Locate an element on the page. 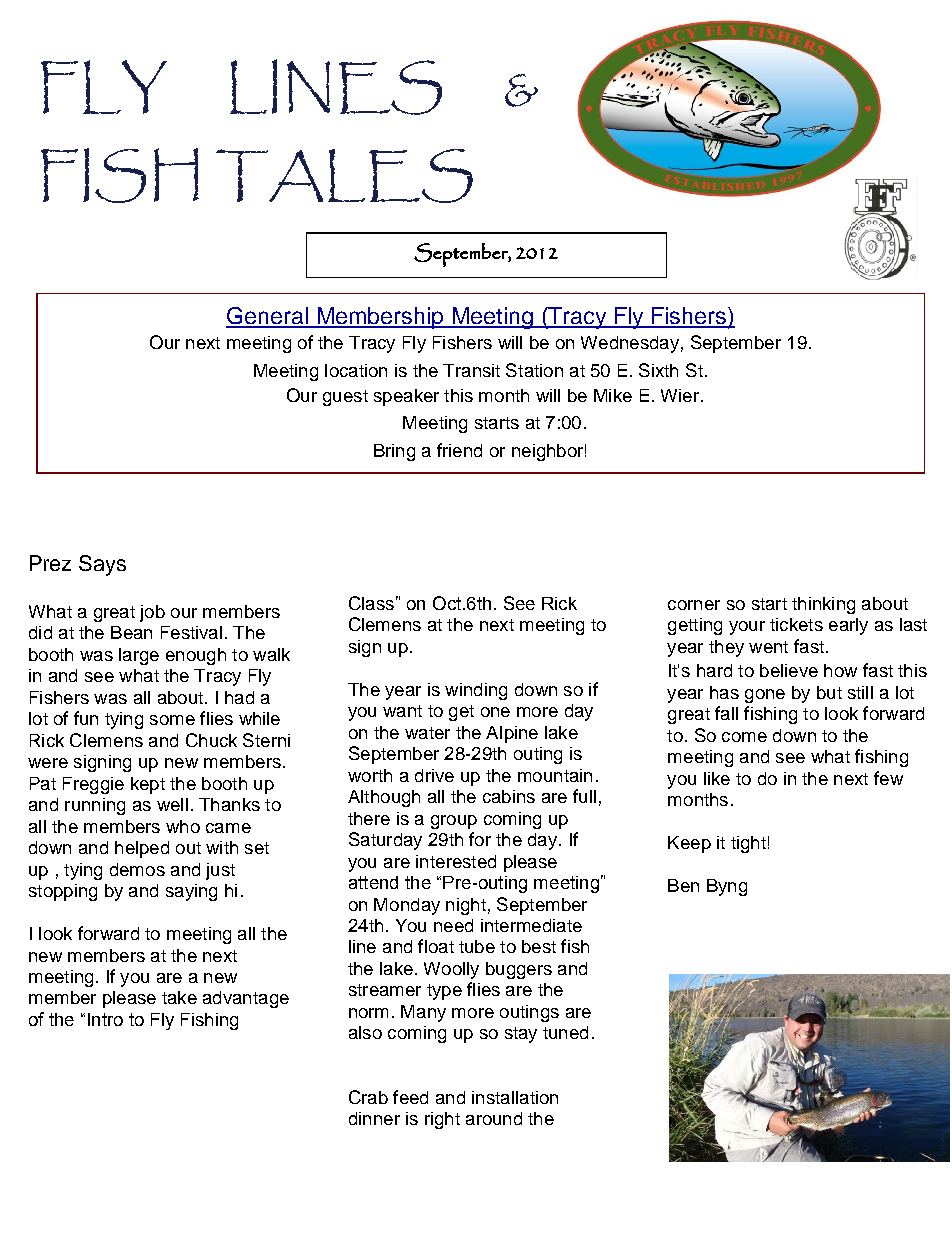 Image resolution: width=952 pixels, height=1233 pixels. went is located at coordinates (768, 647).
